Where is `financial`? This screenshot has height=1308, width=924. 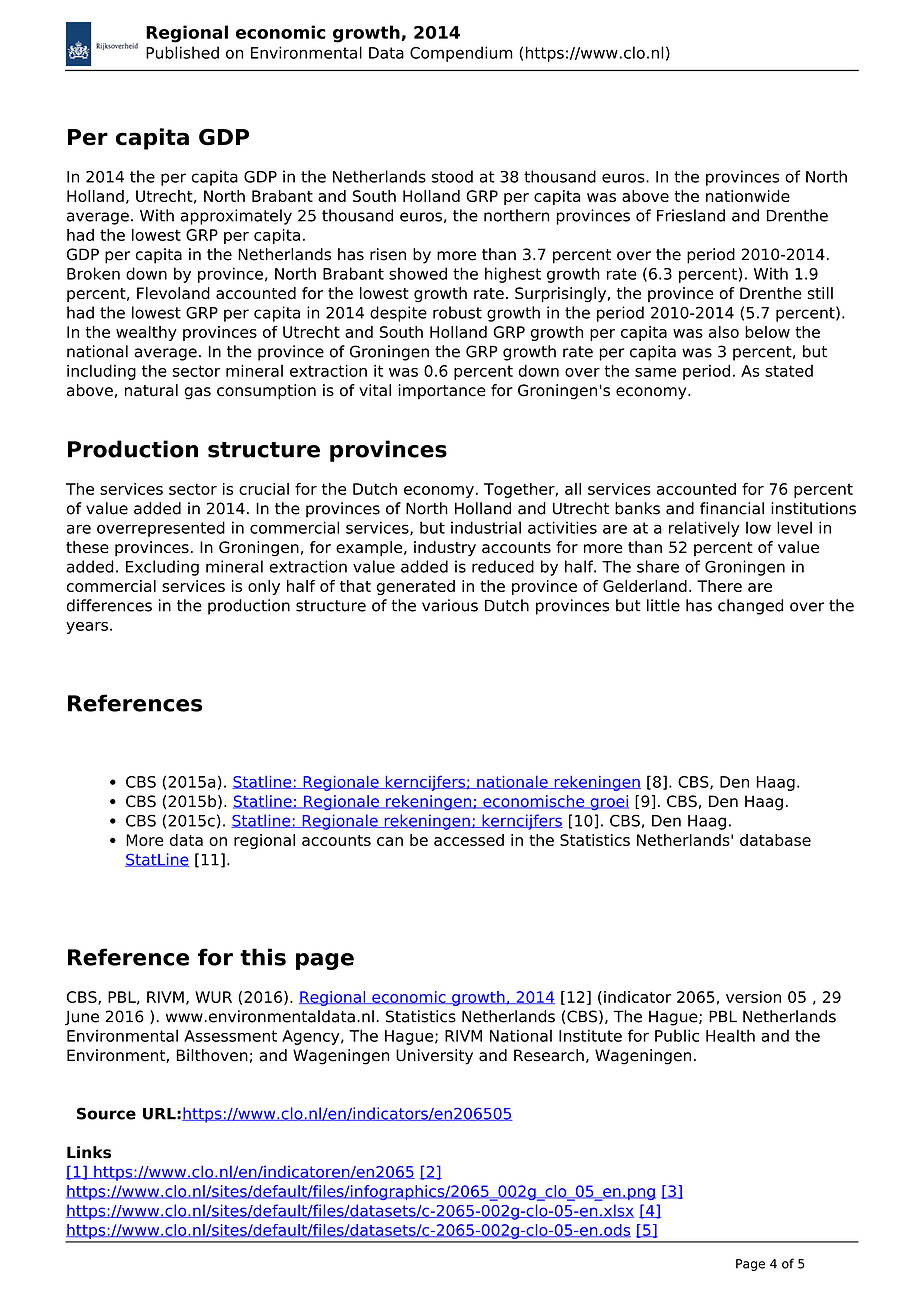
financial is located at coordinates (732, 508).
